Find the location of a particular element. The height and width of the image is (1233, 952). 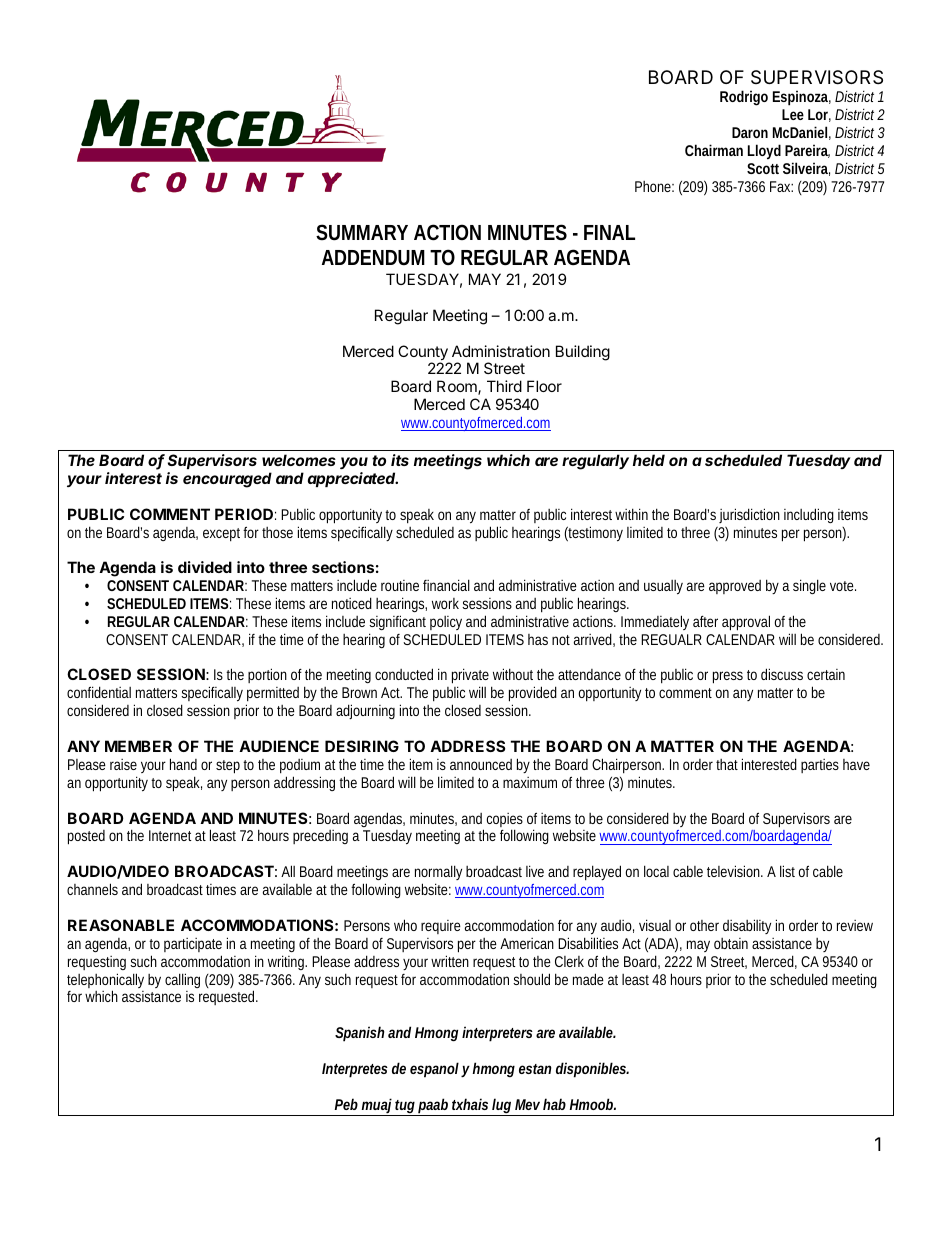

Phone is located at coordinates (654, 186).
